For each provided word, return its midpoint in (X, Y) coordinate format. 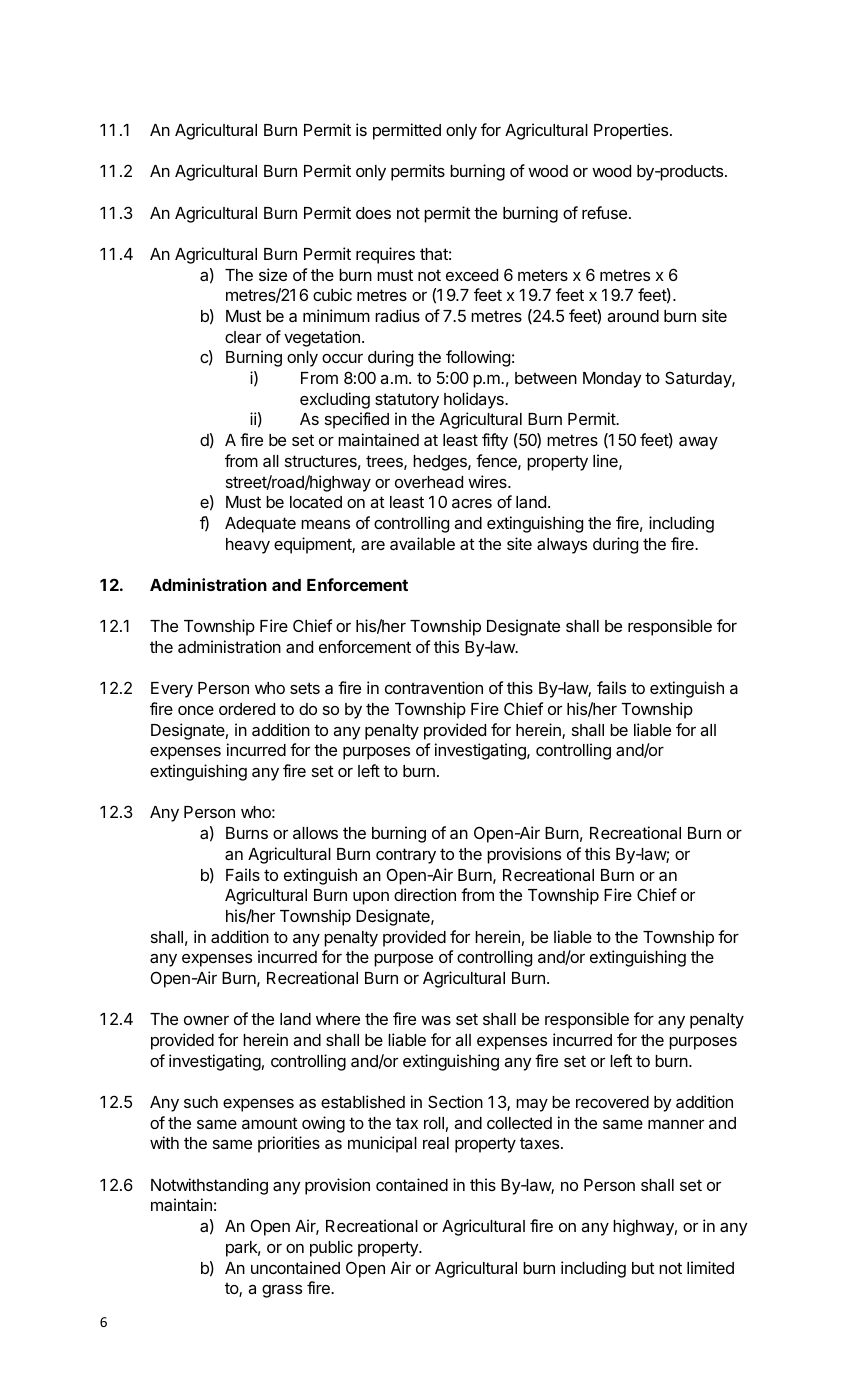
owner (206, 1020)
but (643, 1268)
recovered (612, 1102)
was (436, 1020)
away (698, 443)
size (273, 274)
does (373, 213)
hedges (441, 463)
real (436, 1143)
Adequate (260, 525)
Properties (632, 131)
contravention (434, 687)
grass (282, 1291)
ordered (247, 709)
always (562, 546)
